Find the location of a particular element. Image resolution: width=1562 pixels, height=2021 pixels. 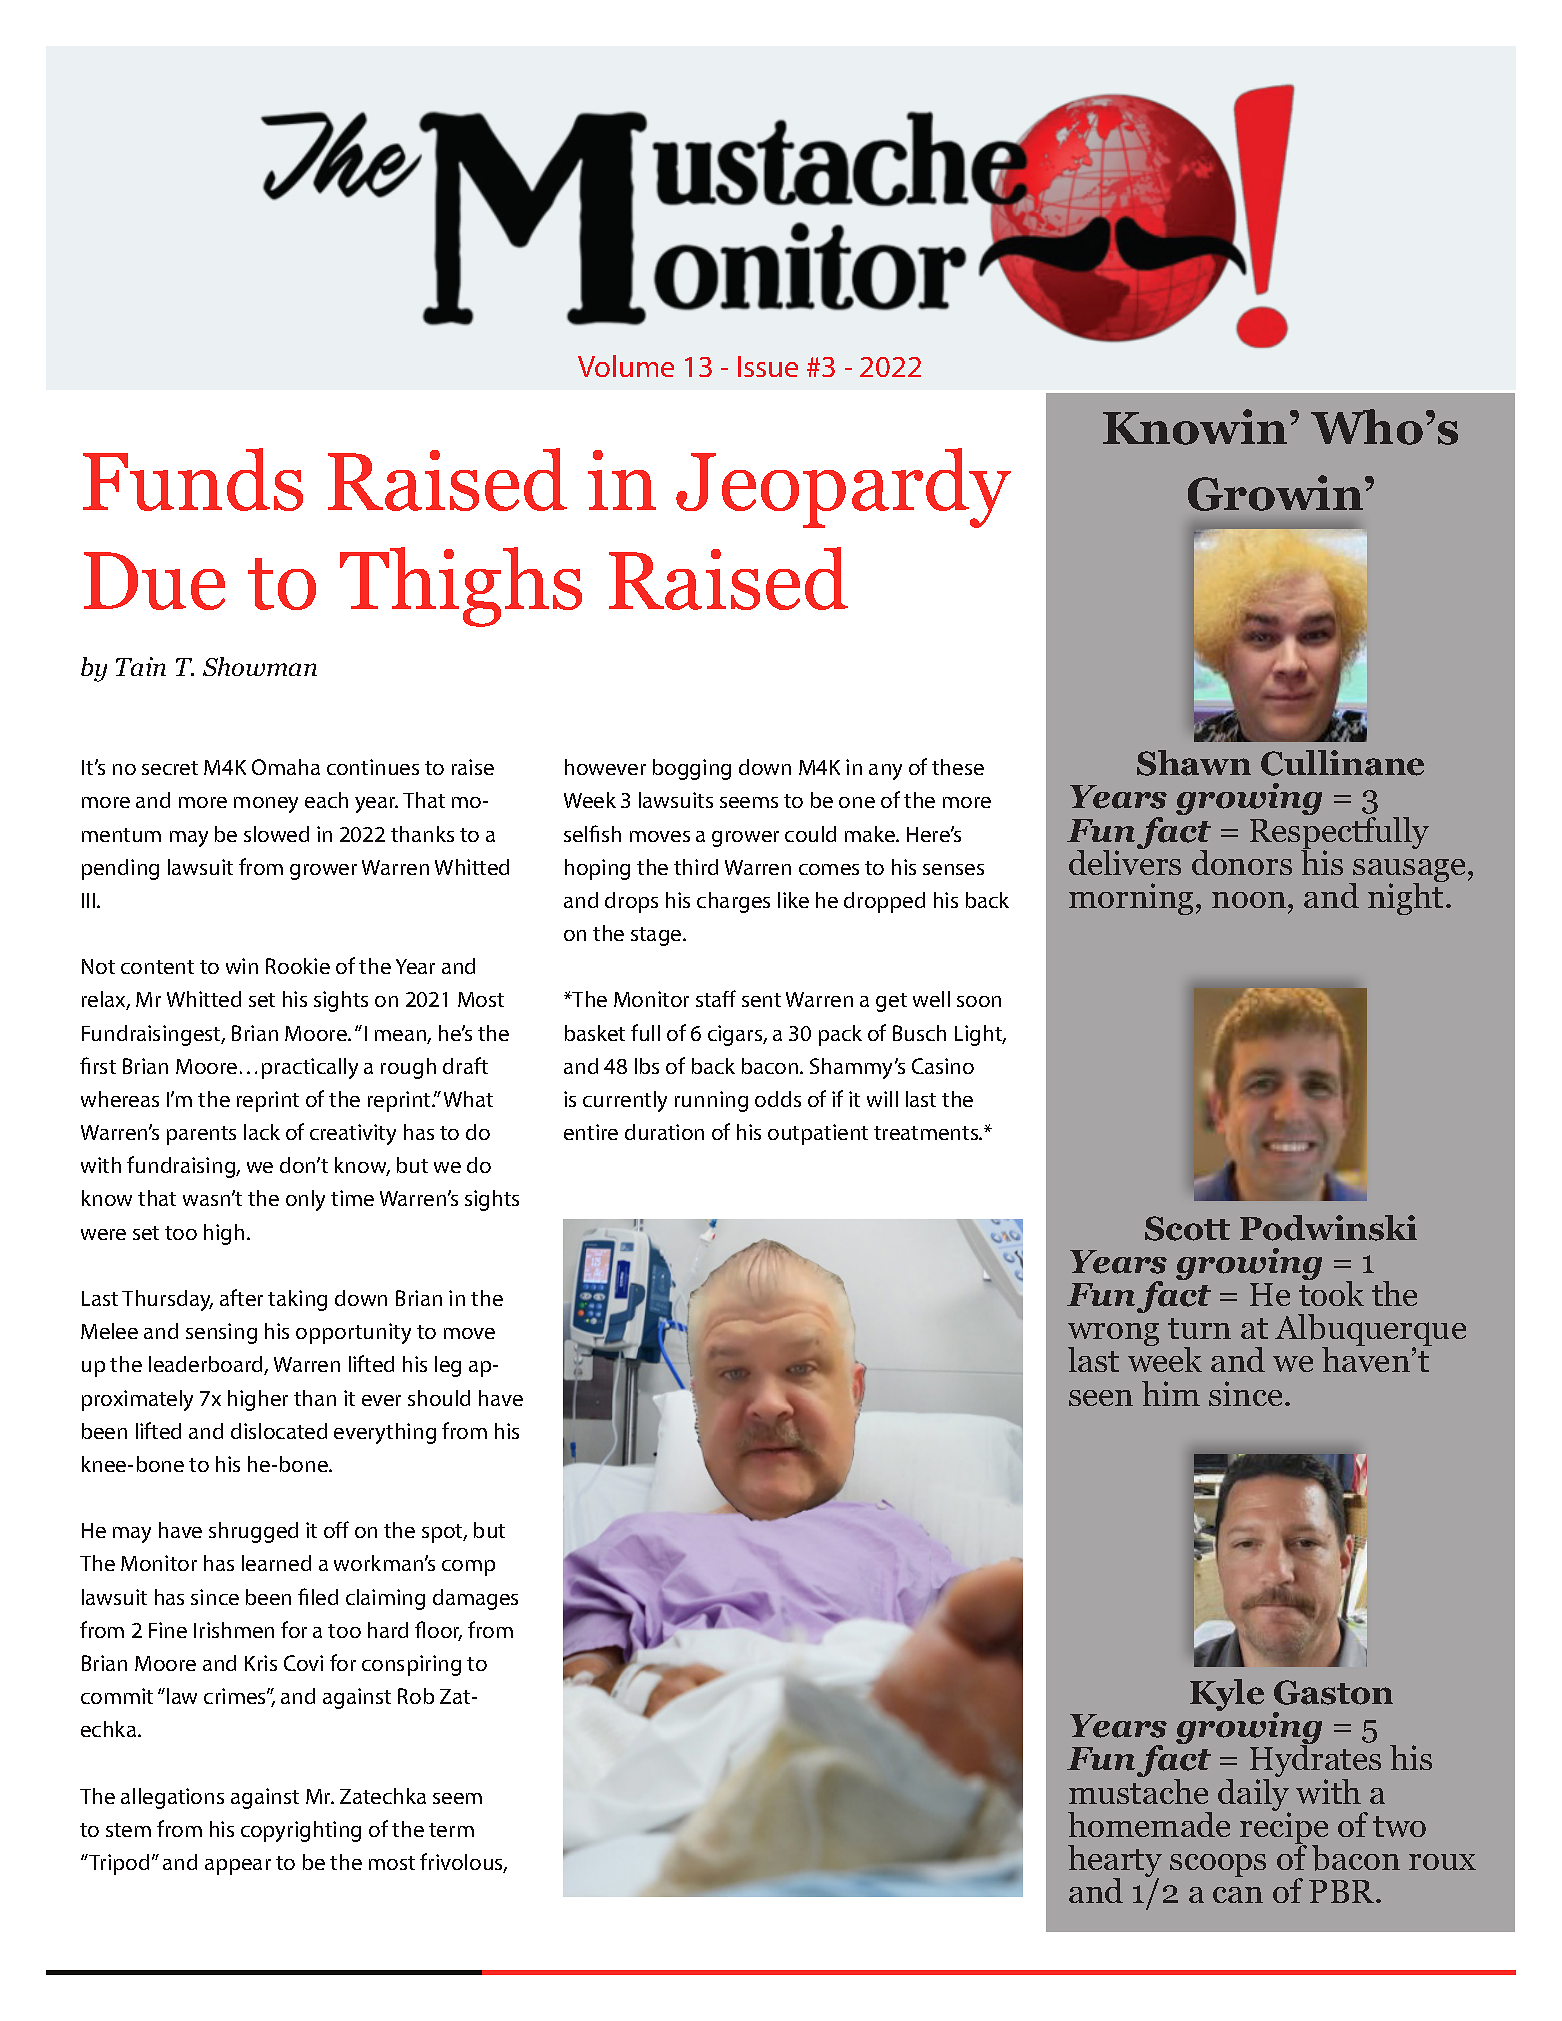

recipe is located at coordinates (1284, 1828).
